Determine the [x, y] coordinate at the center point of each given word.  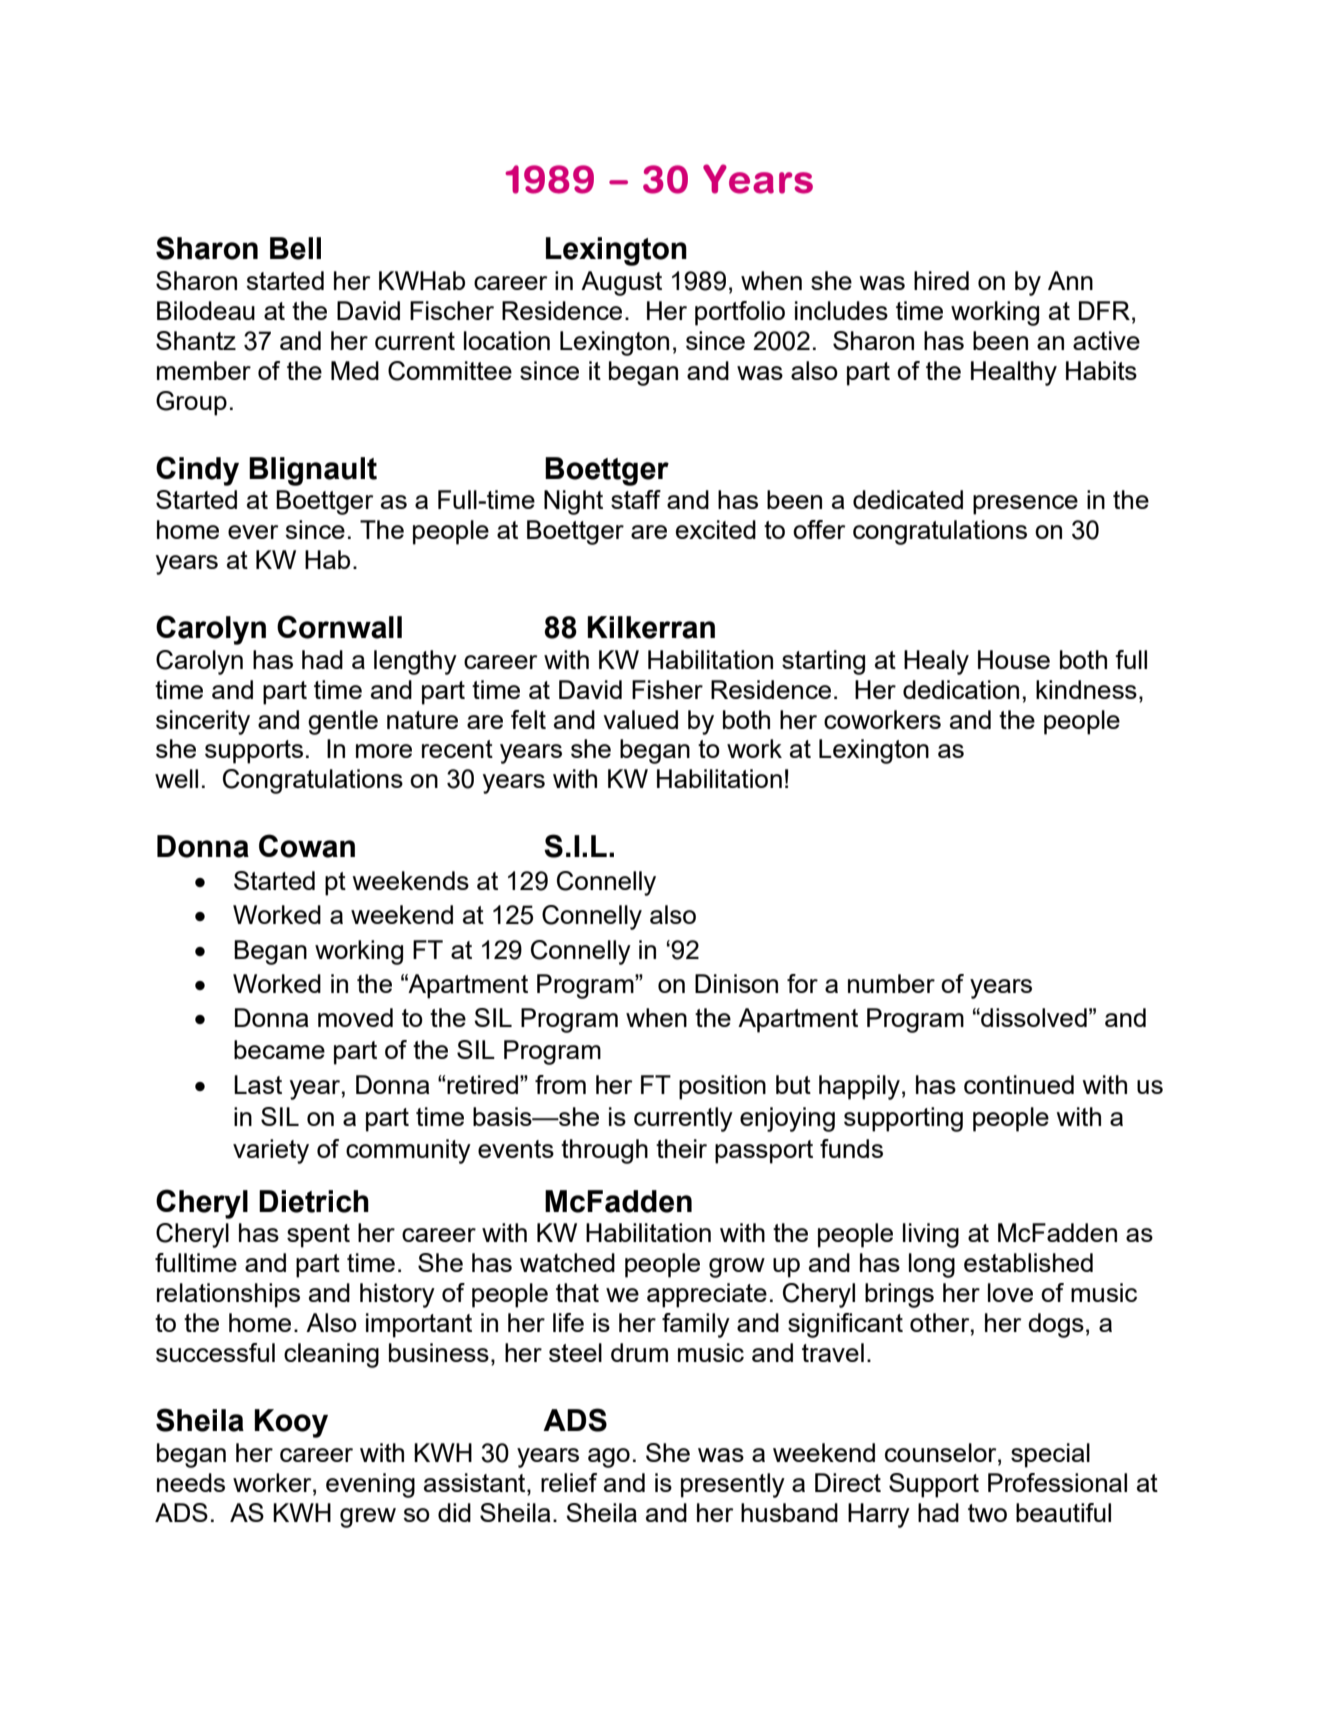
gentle [343, 722]
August [621, 283]
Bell [295, 248]
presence [1025, 505]
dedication [961, 689]
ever [253, 532]
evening [370, 1485]
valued [640, 719]
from [560, 1084]
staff [636, 499]
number [891, 983]
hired [941, 280]
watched [567, 1262]
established [1028, 1262]
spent [318, 1236]
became [279, 1049]
